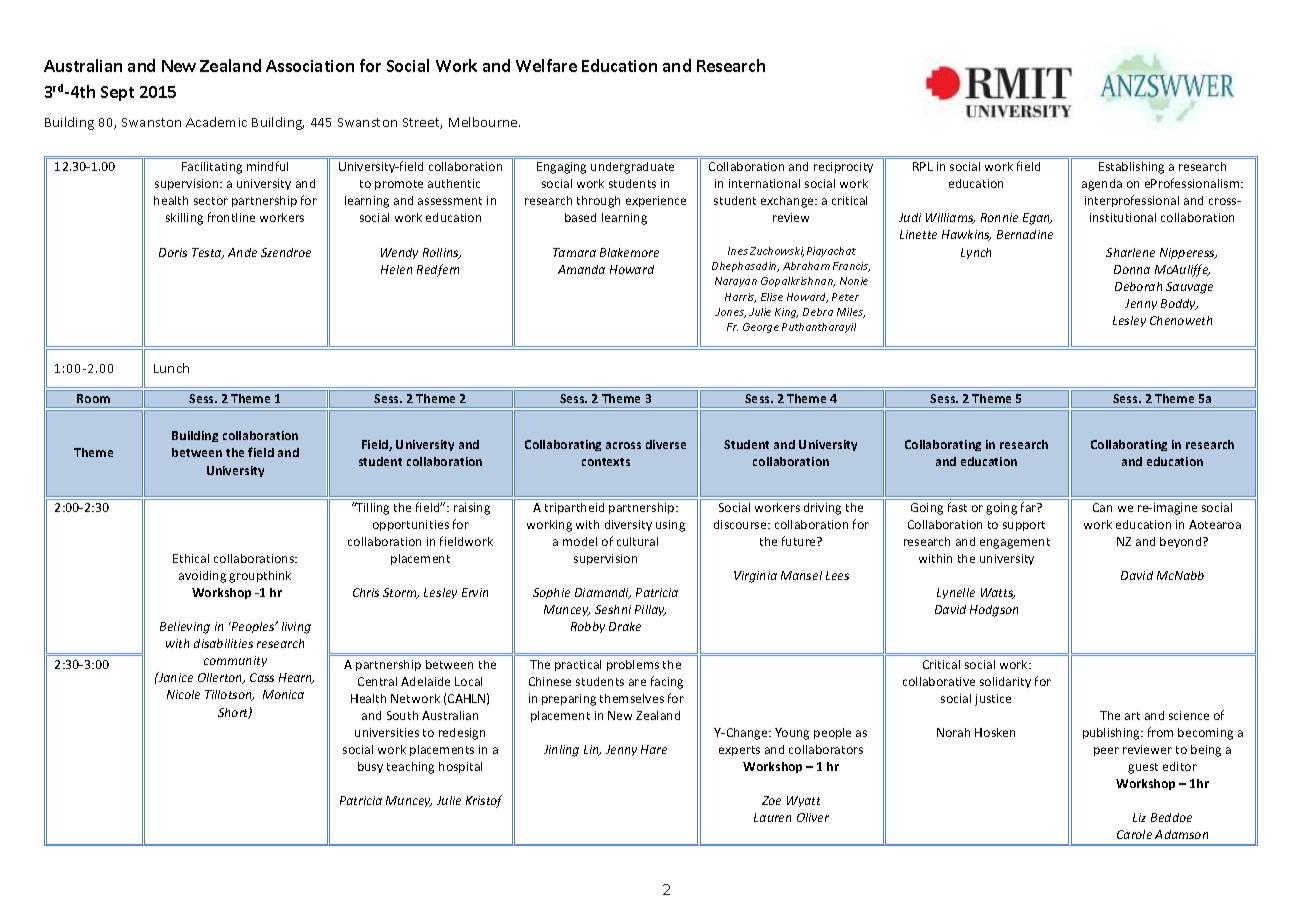 This document has height=924, width=1308. Describe the element at coordinates (1131, 168) in the document. I see `Establishing` at that location.
